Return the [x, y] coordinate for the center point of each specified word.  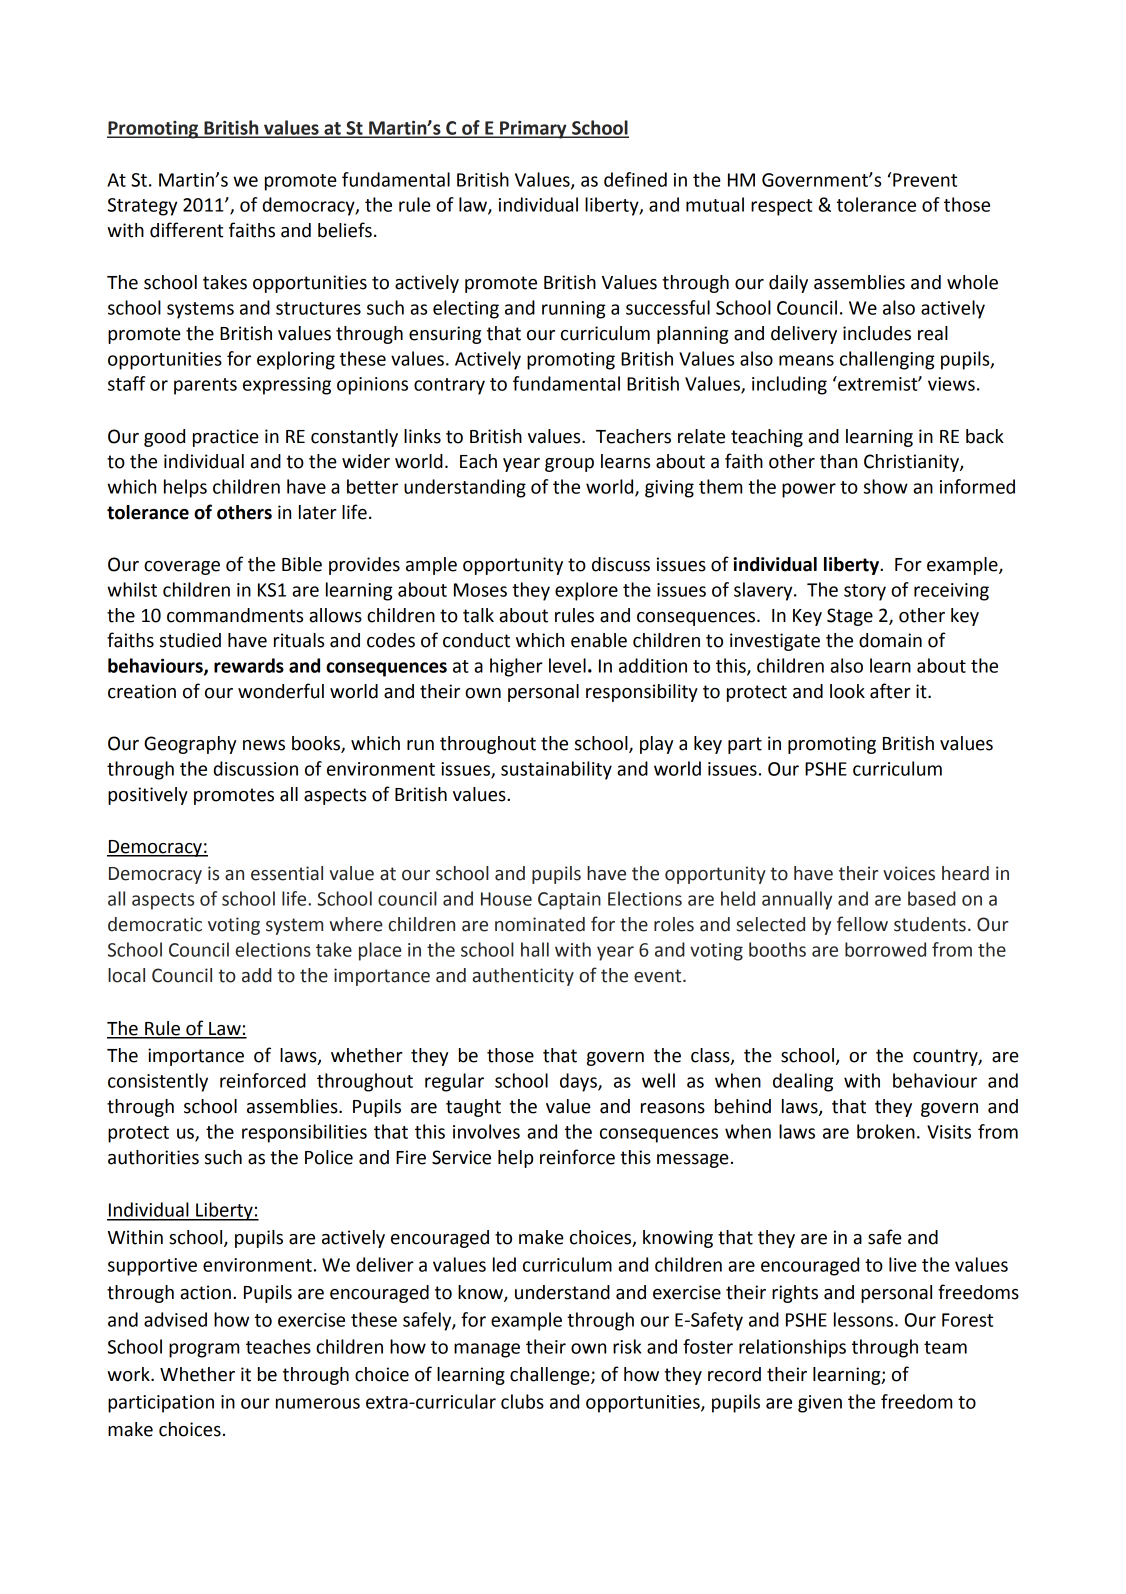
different [186, 230]
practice [226, 438]
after [890, 691]
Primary [533, 130]
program [204, 1350]
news [264, 745]
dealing [803, 1082]
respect [781, 207]
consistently [158, 1082]
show [886, 486]
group [569, 465]
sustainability [556, 770]
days [579, 1082]
